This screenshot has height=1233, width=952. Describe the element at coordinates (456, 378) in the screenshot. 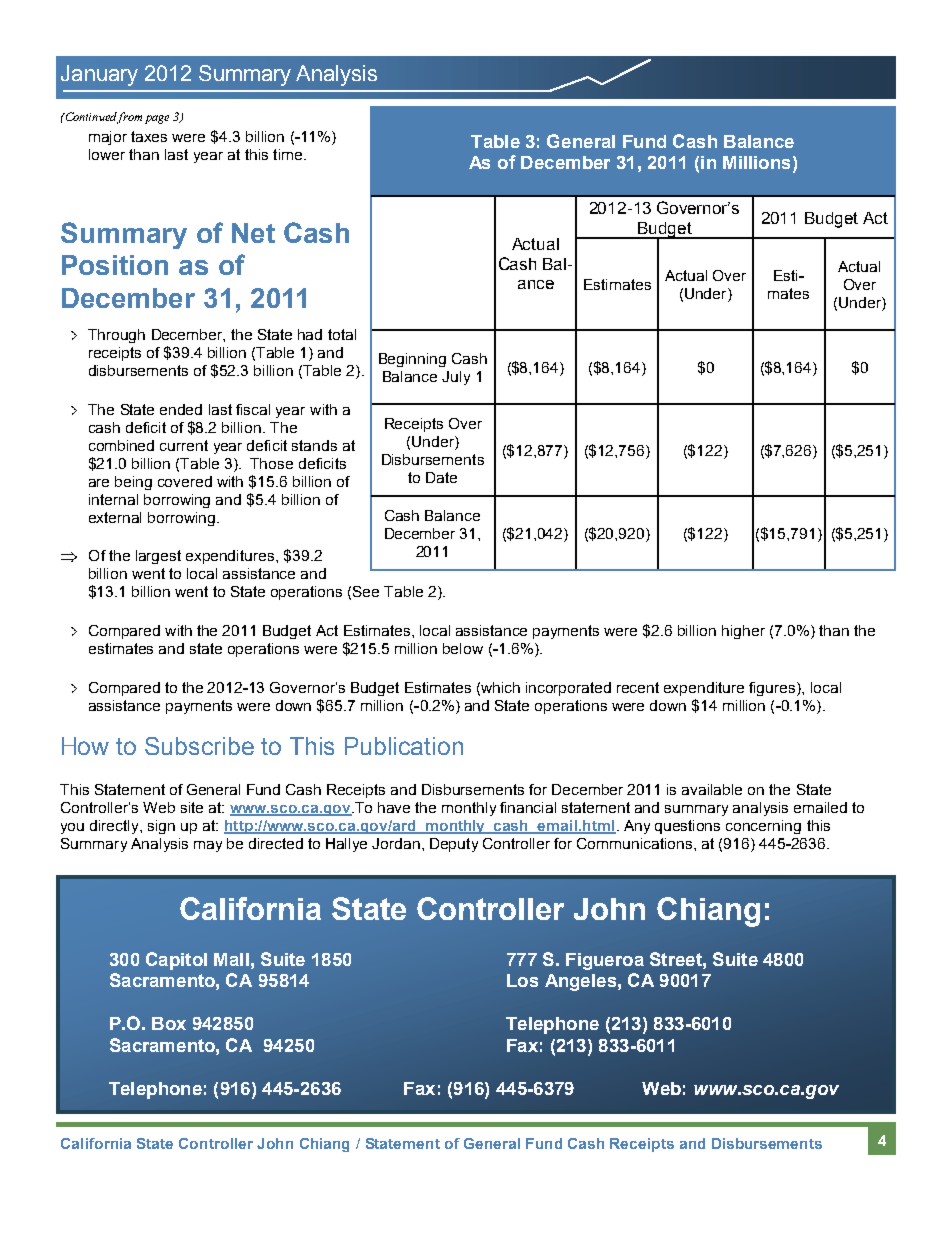

I see `July` at that location.
